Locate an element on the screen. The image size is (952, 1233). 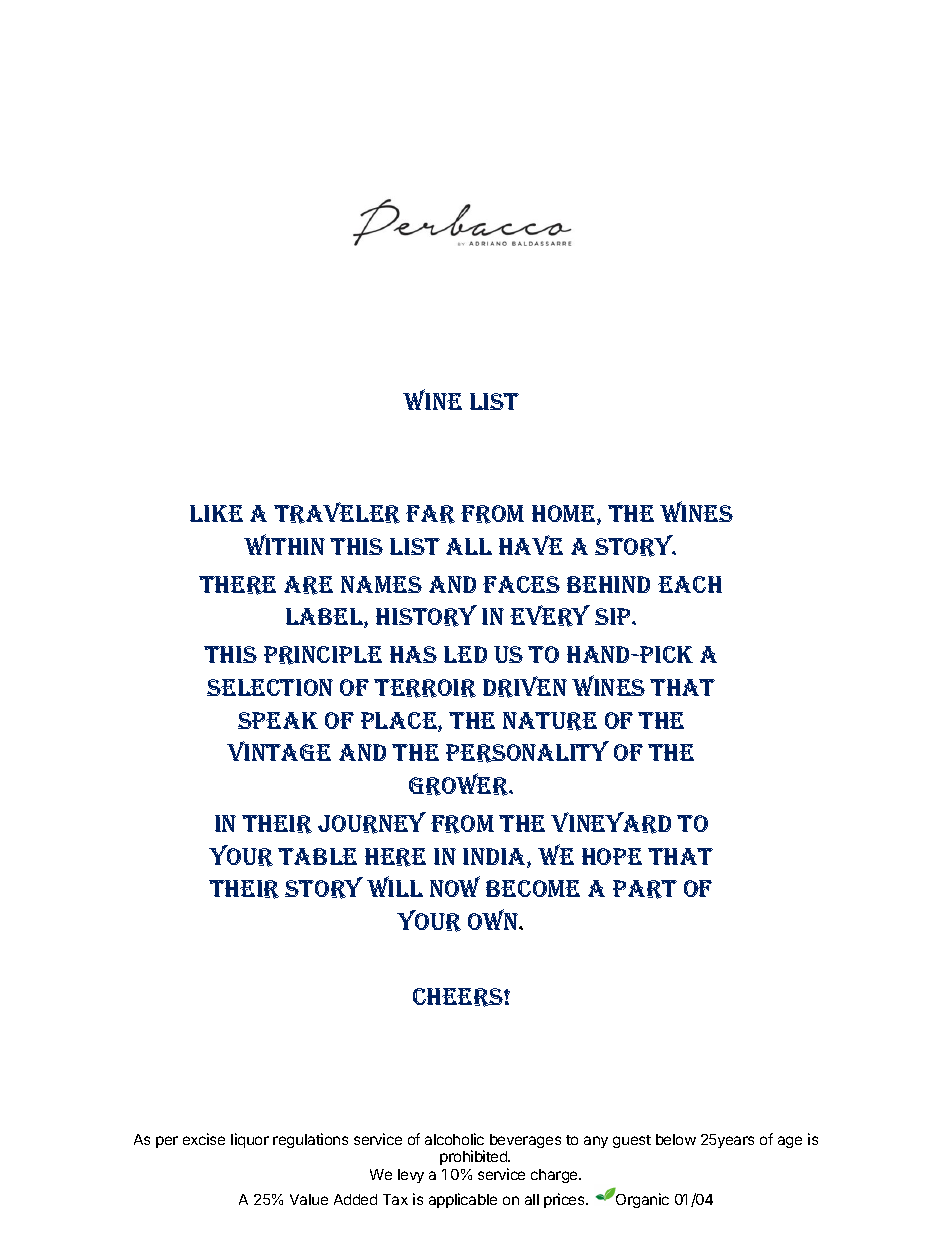
within is located at coordinates (284, 544).
